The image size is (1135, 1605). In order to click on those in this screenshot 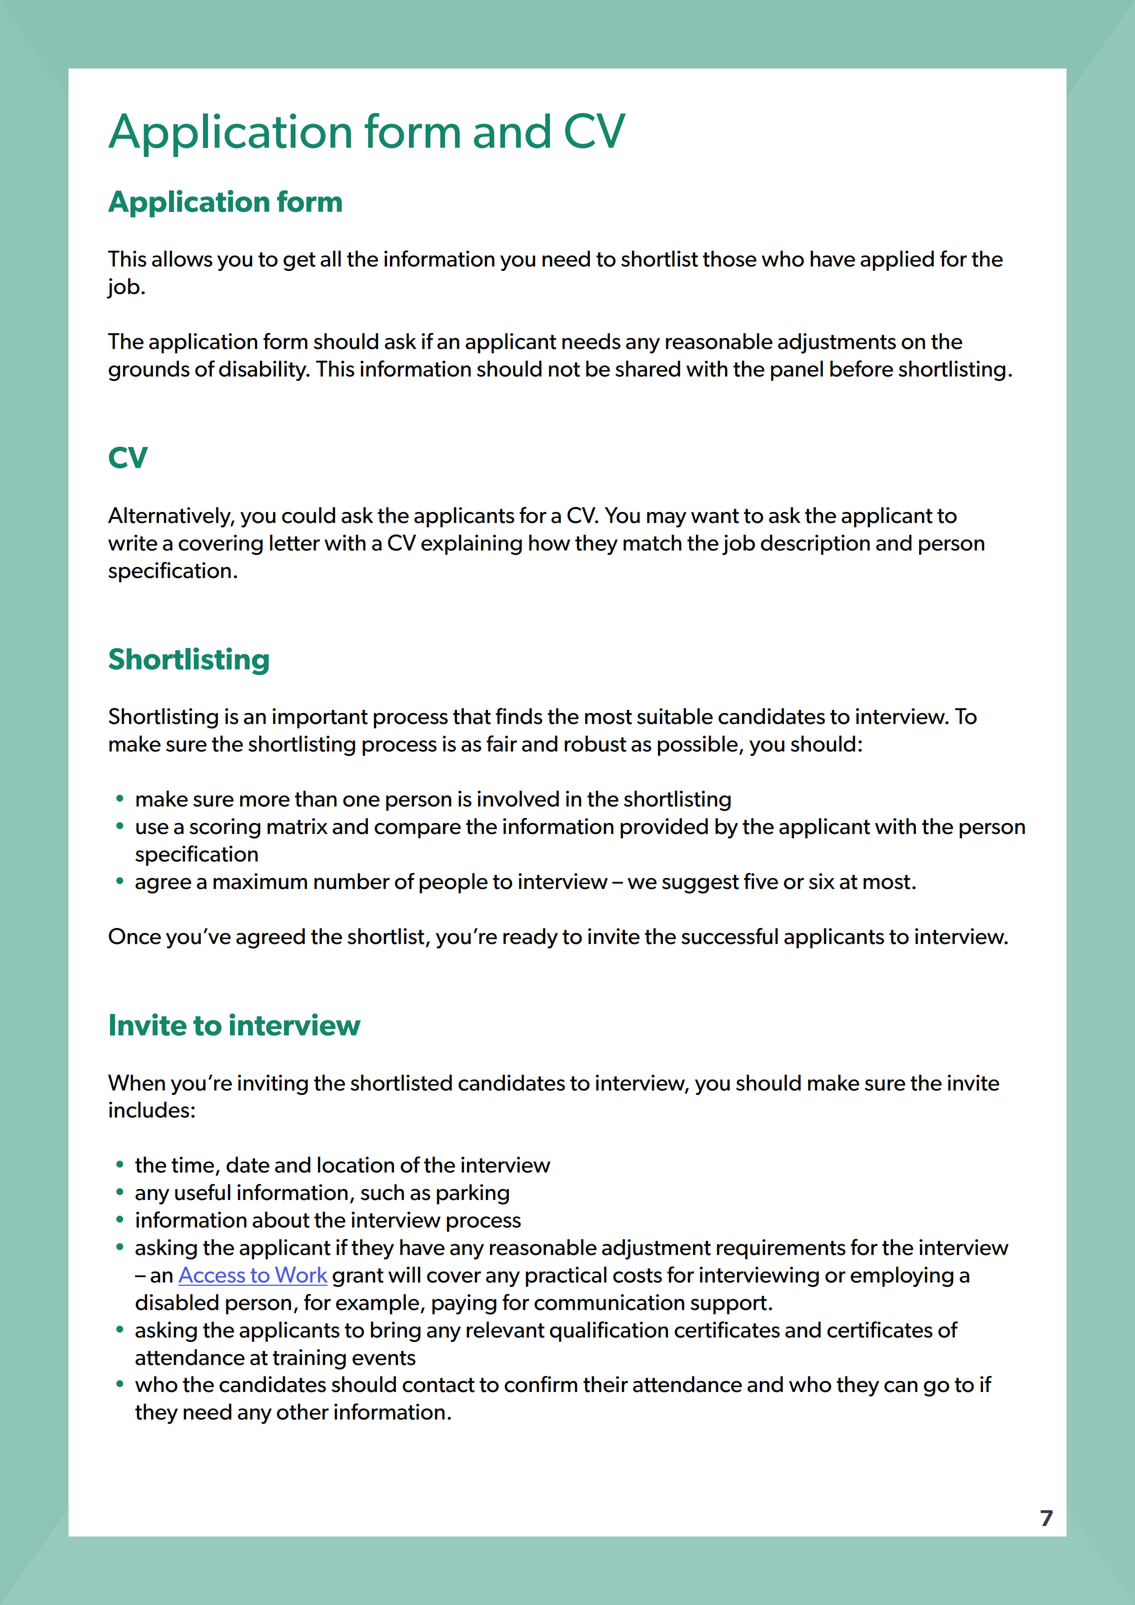, I will do `click(730, 258)`.
